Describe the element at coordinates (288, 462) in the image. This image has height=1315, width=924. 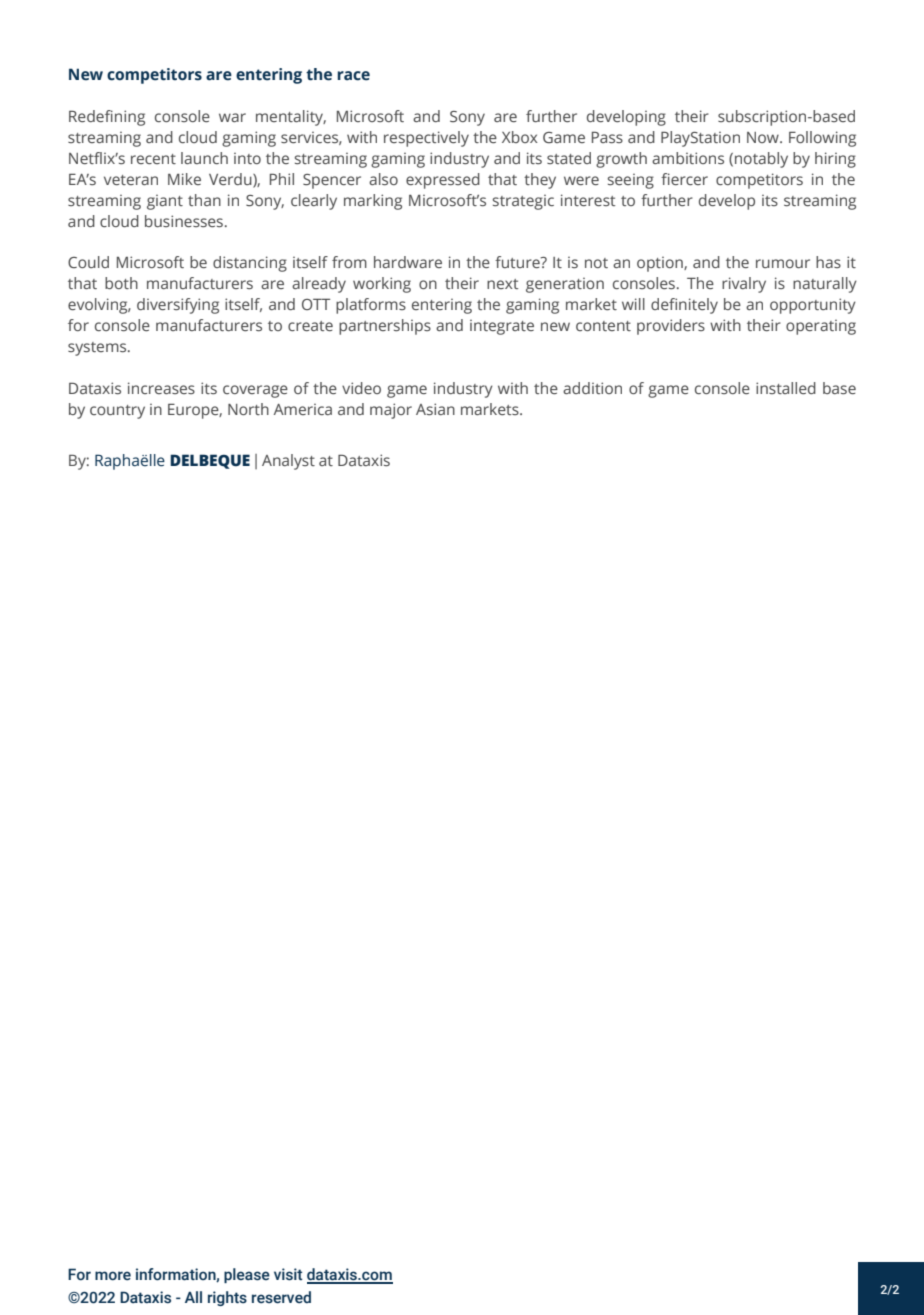
I see `Analyst` at that location.
